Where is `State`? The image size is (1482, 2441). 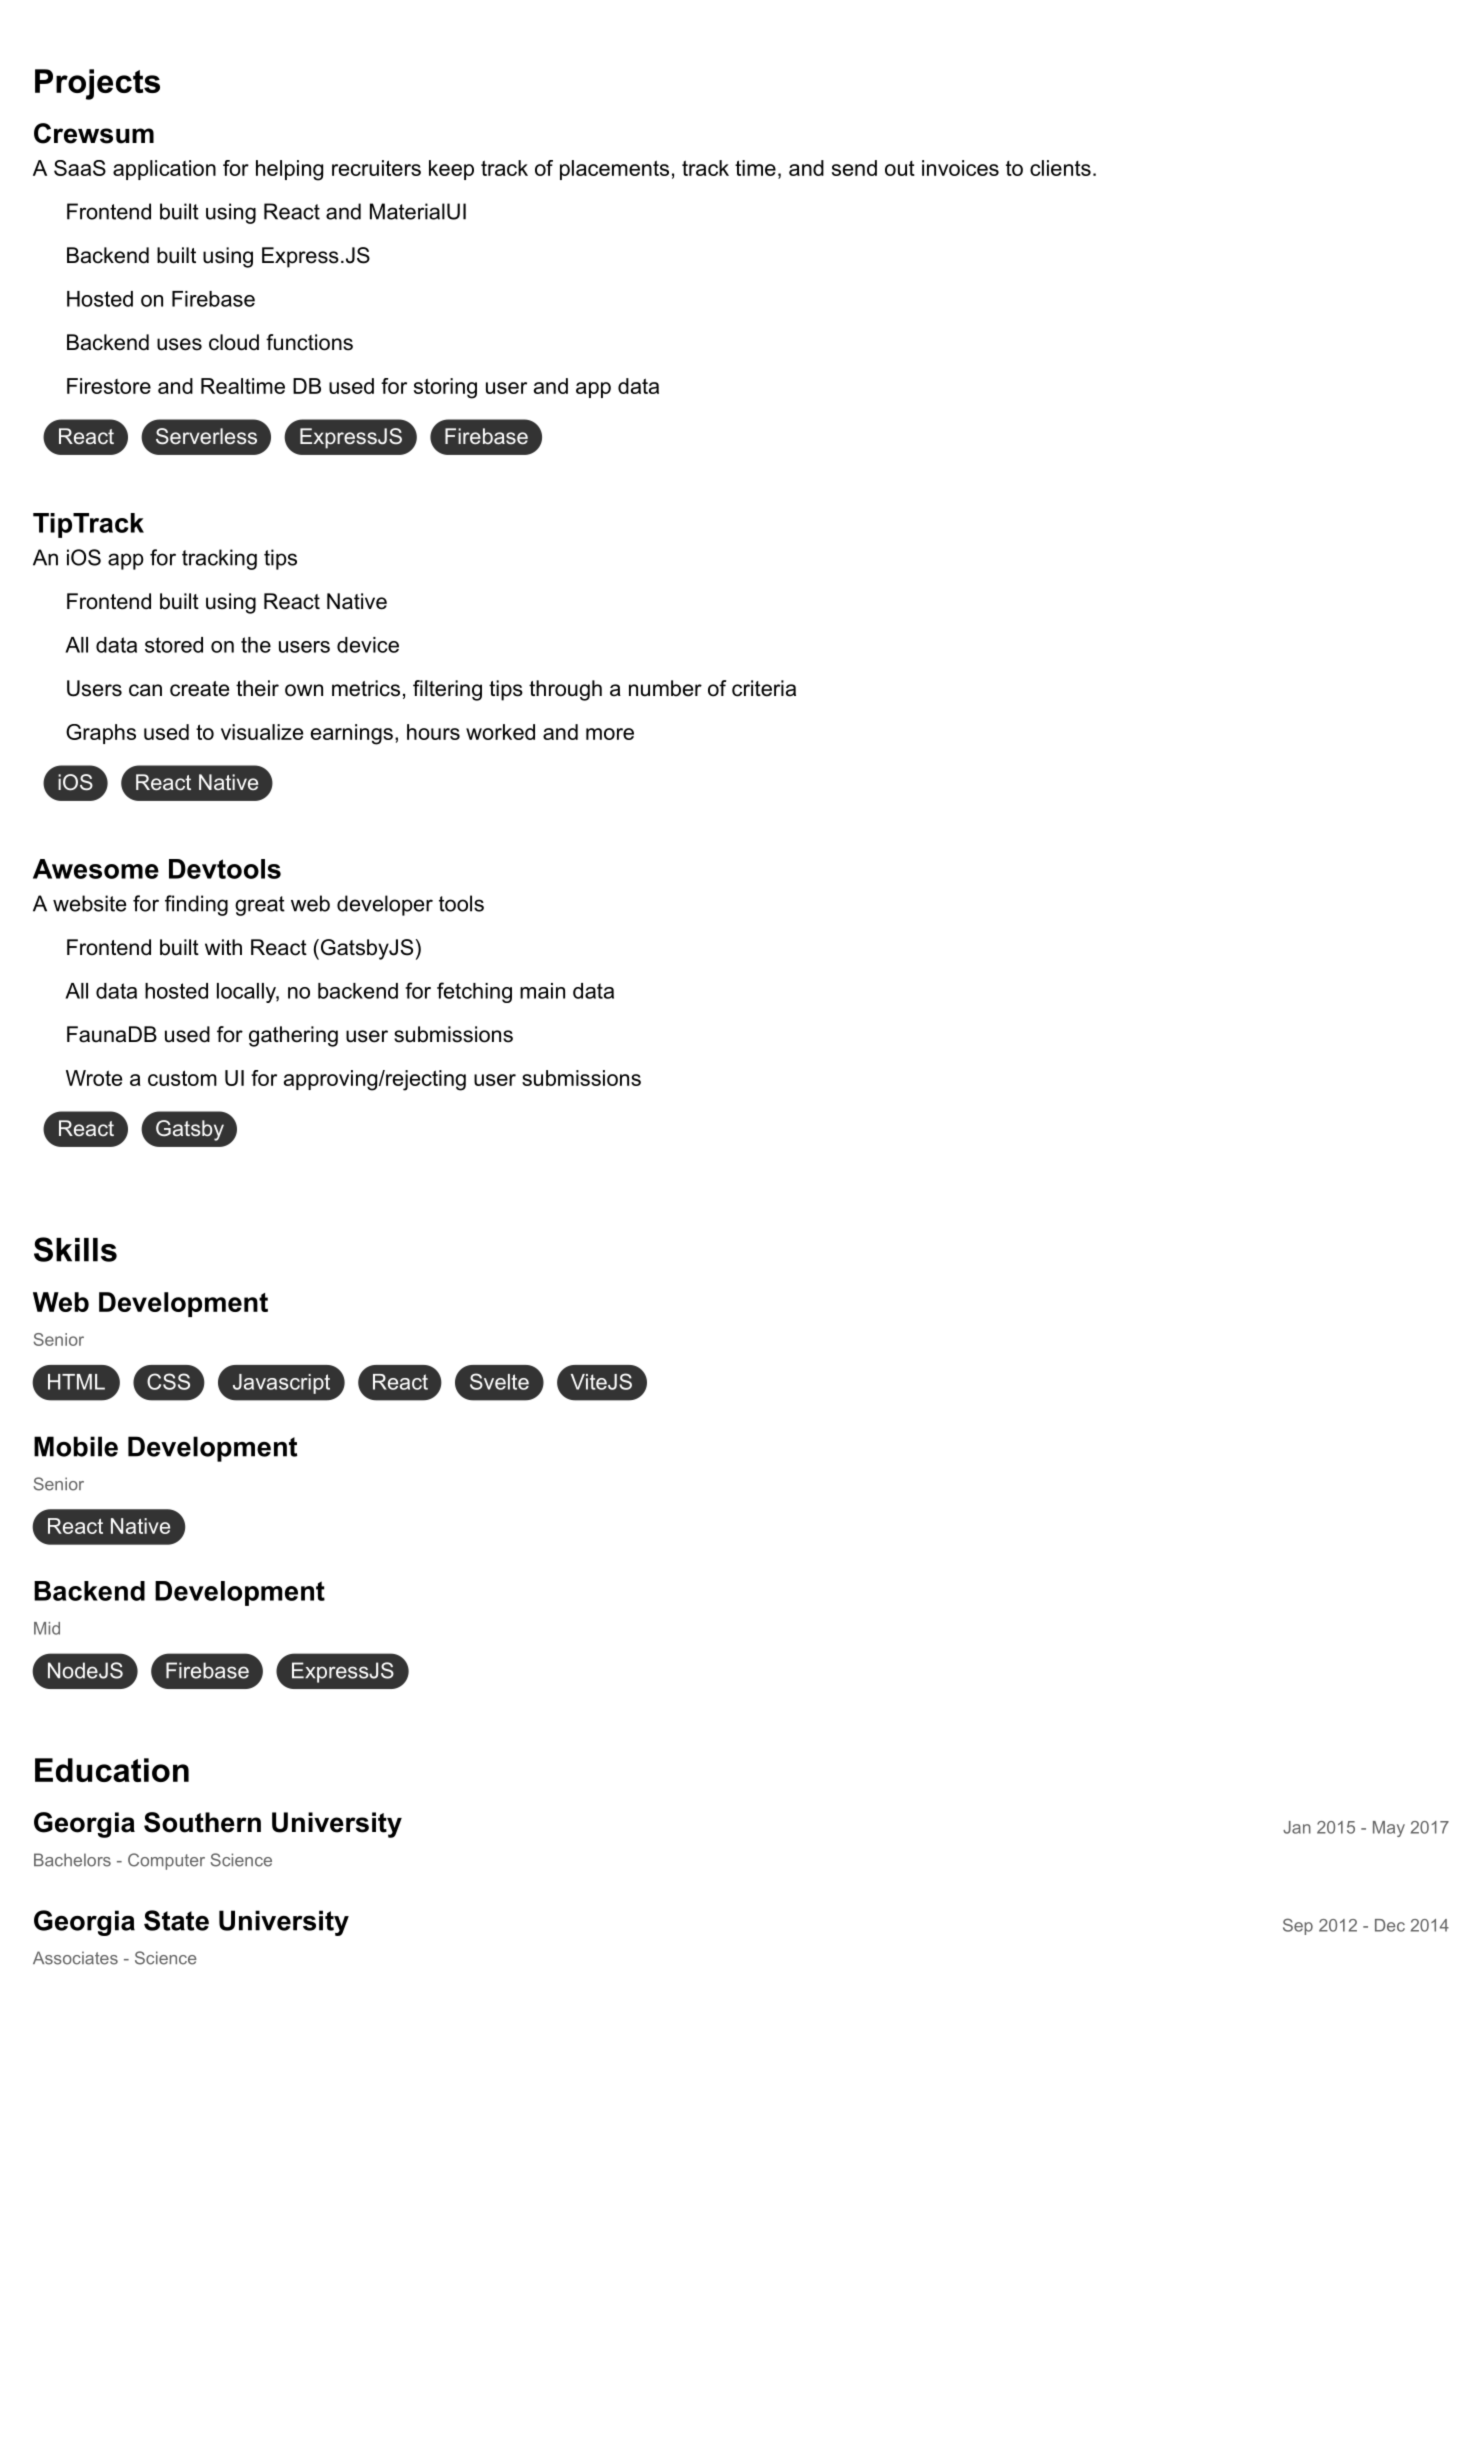
State is located at coordinates (176, 1920).
